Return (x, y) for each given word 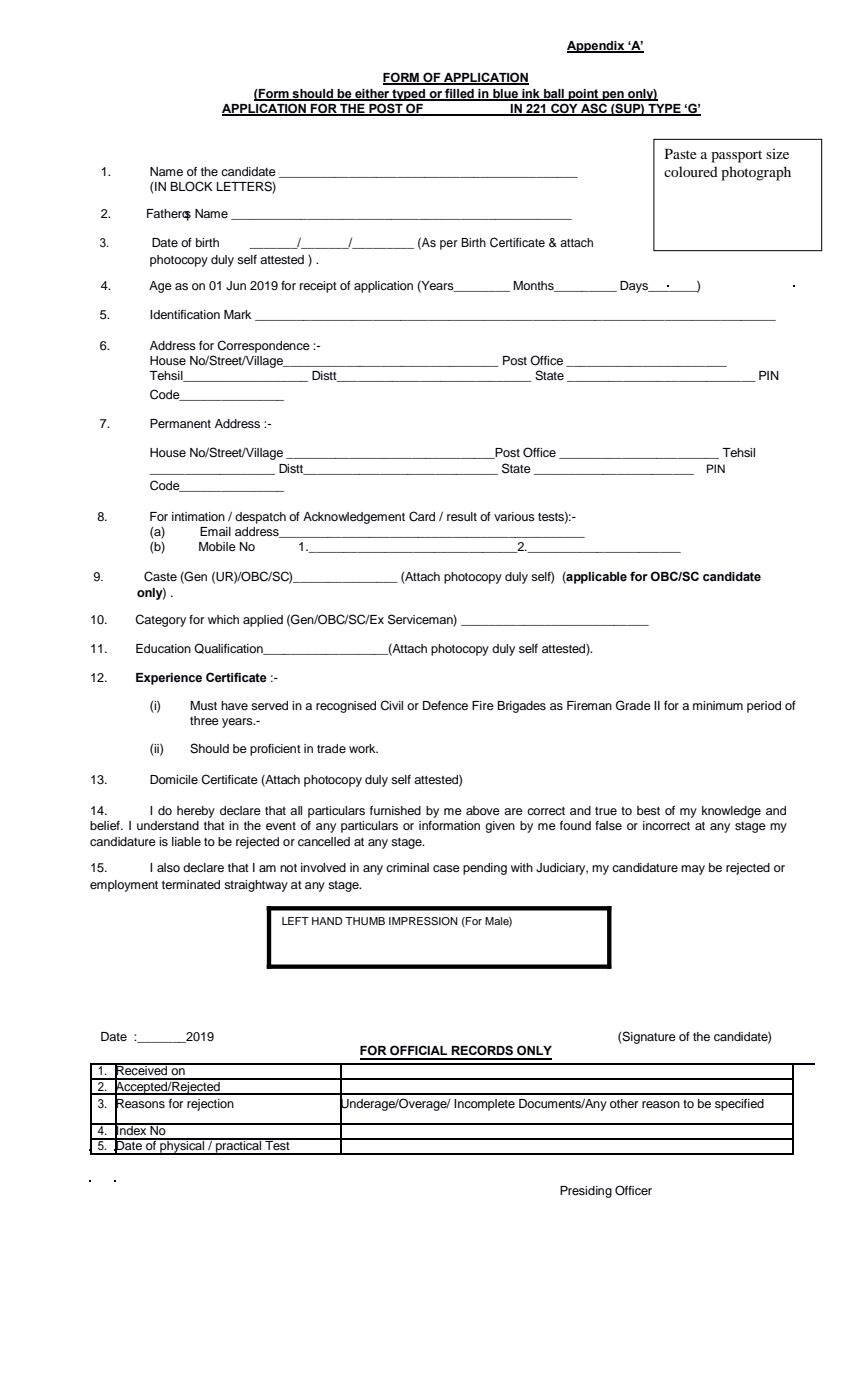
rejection (210, 1105)
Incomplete (484, 1105)
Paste (681, 154)
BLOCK (191, 186)
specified (739, 1105)
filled (459, 94)
